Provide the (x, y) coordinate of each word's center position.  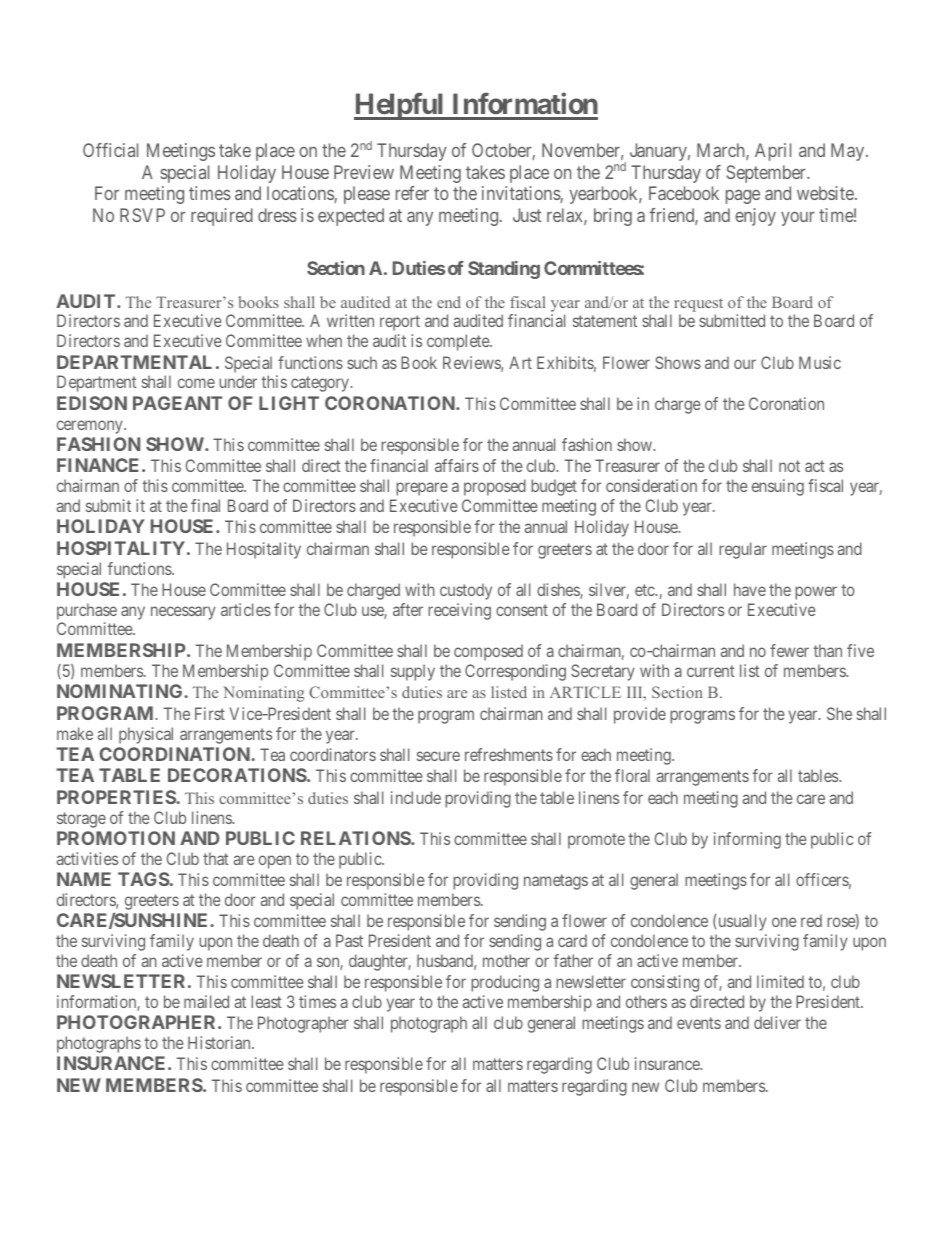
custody (466, 591)
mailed (206, 1001)
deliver (777, 1022)
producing (505, 983)
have (750, 589)
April (773, 152)
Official (110, 150)
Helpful (400, 106)
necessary (183, 613)
